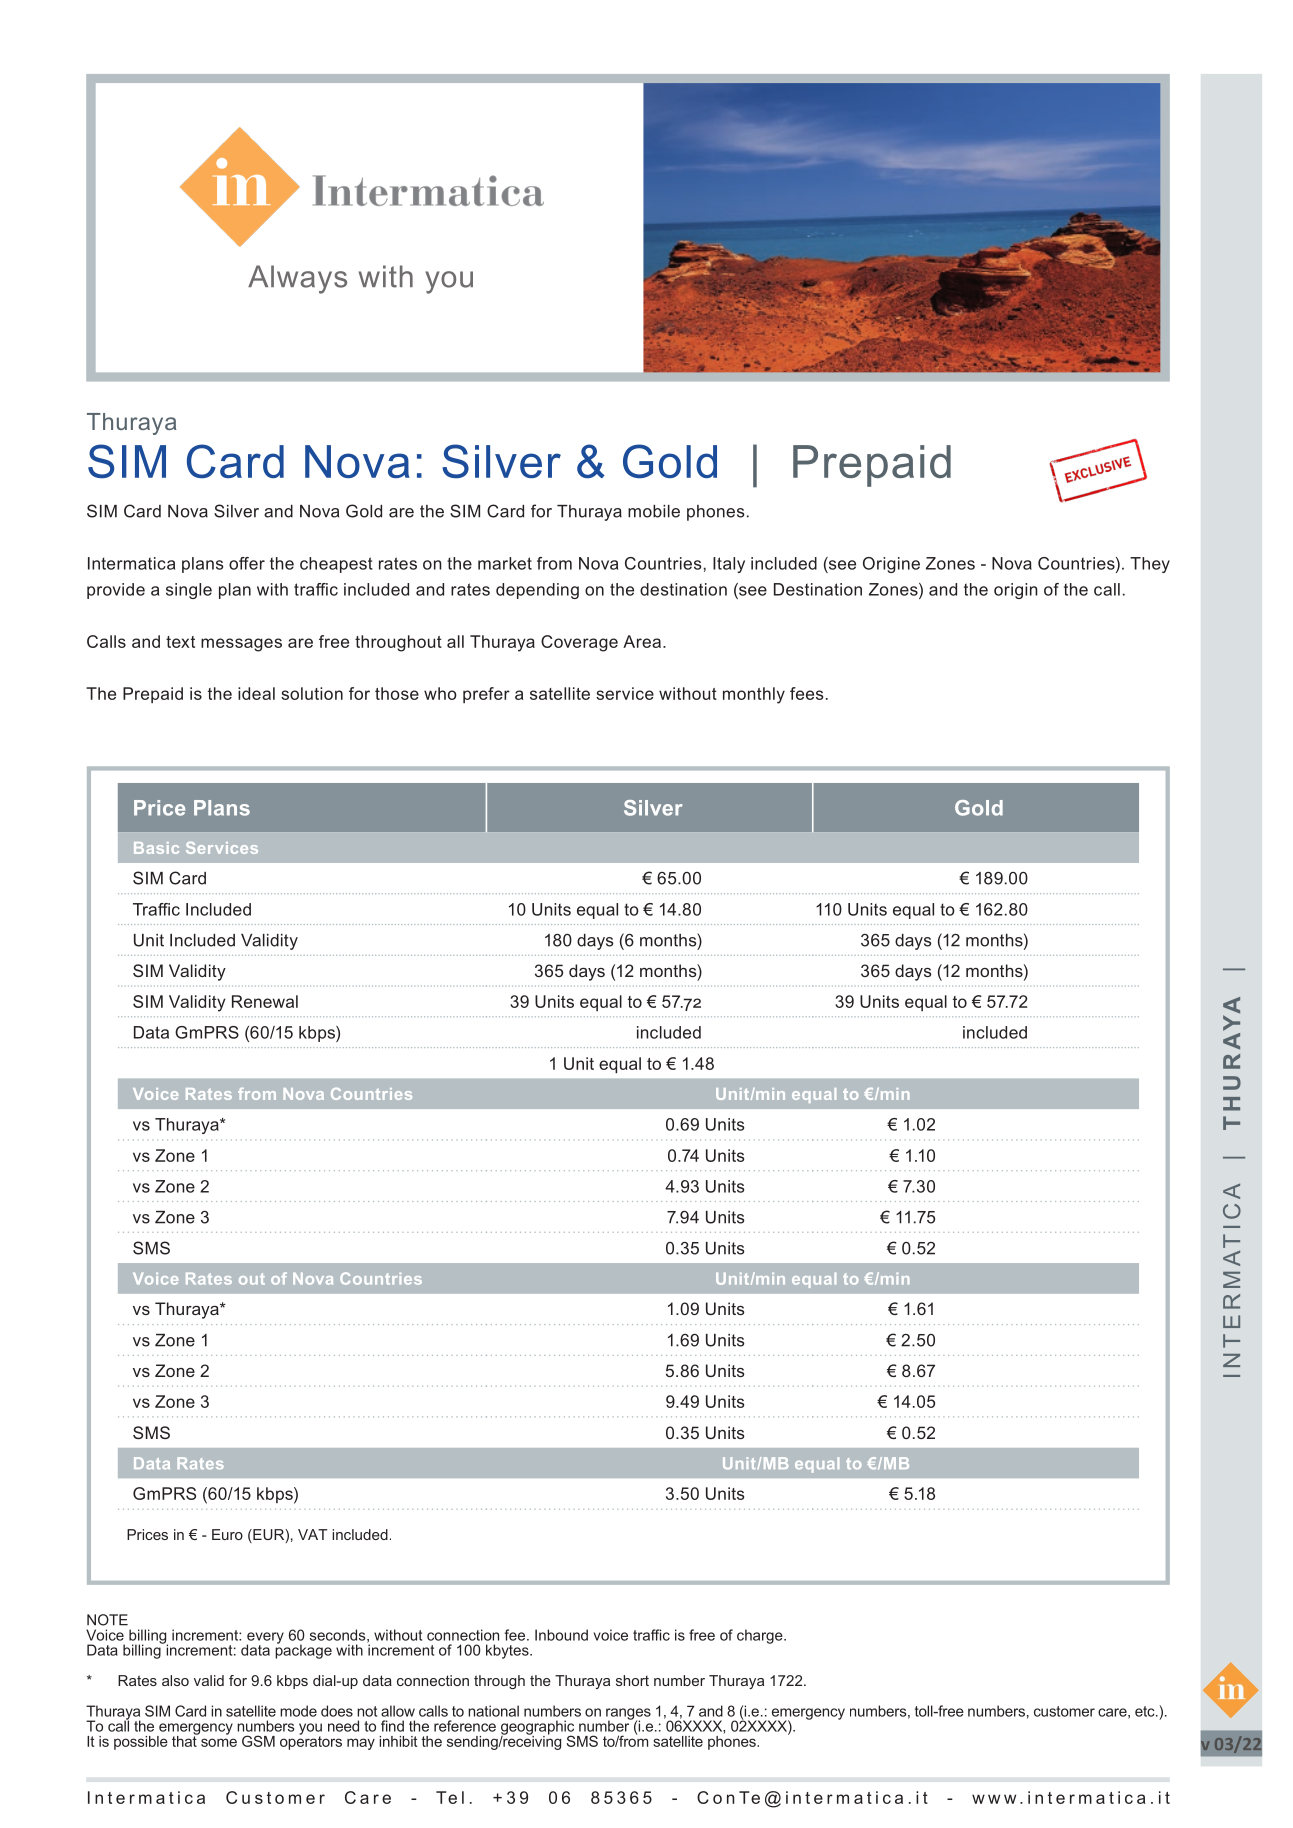  I want to click on Renewal, so click(265, 1001).
